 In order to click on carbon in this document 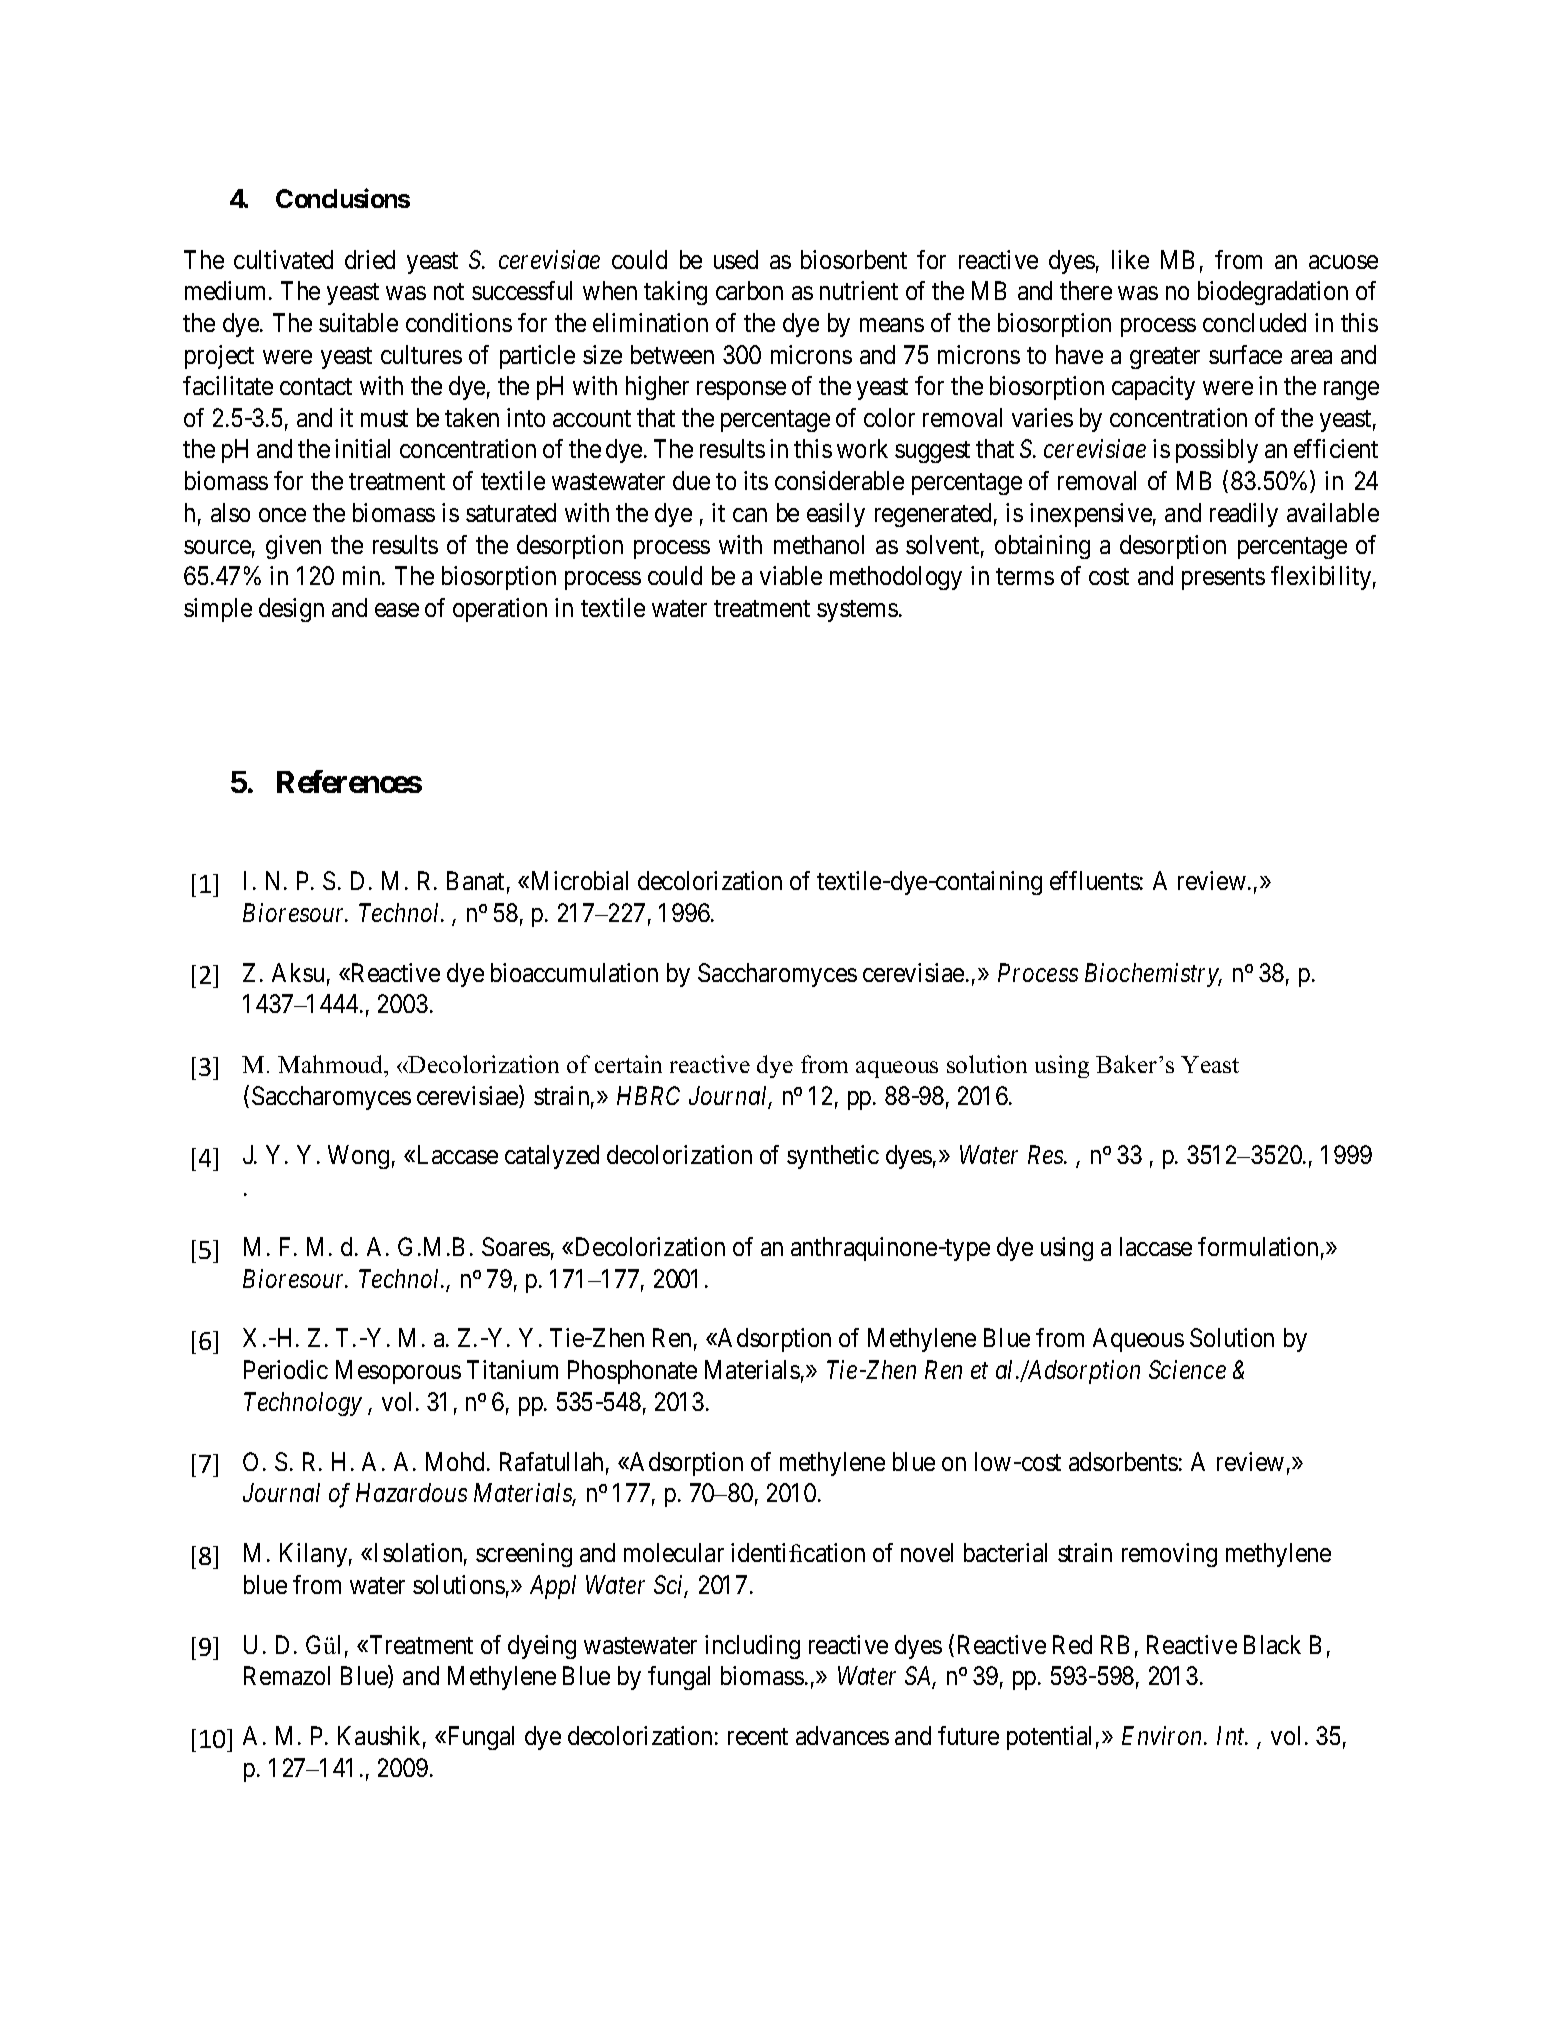, I will do `click(749, 290)`.
